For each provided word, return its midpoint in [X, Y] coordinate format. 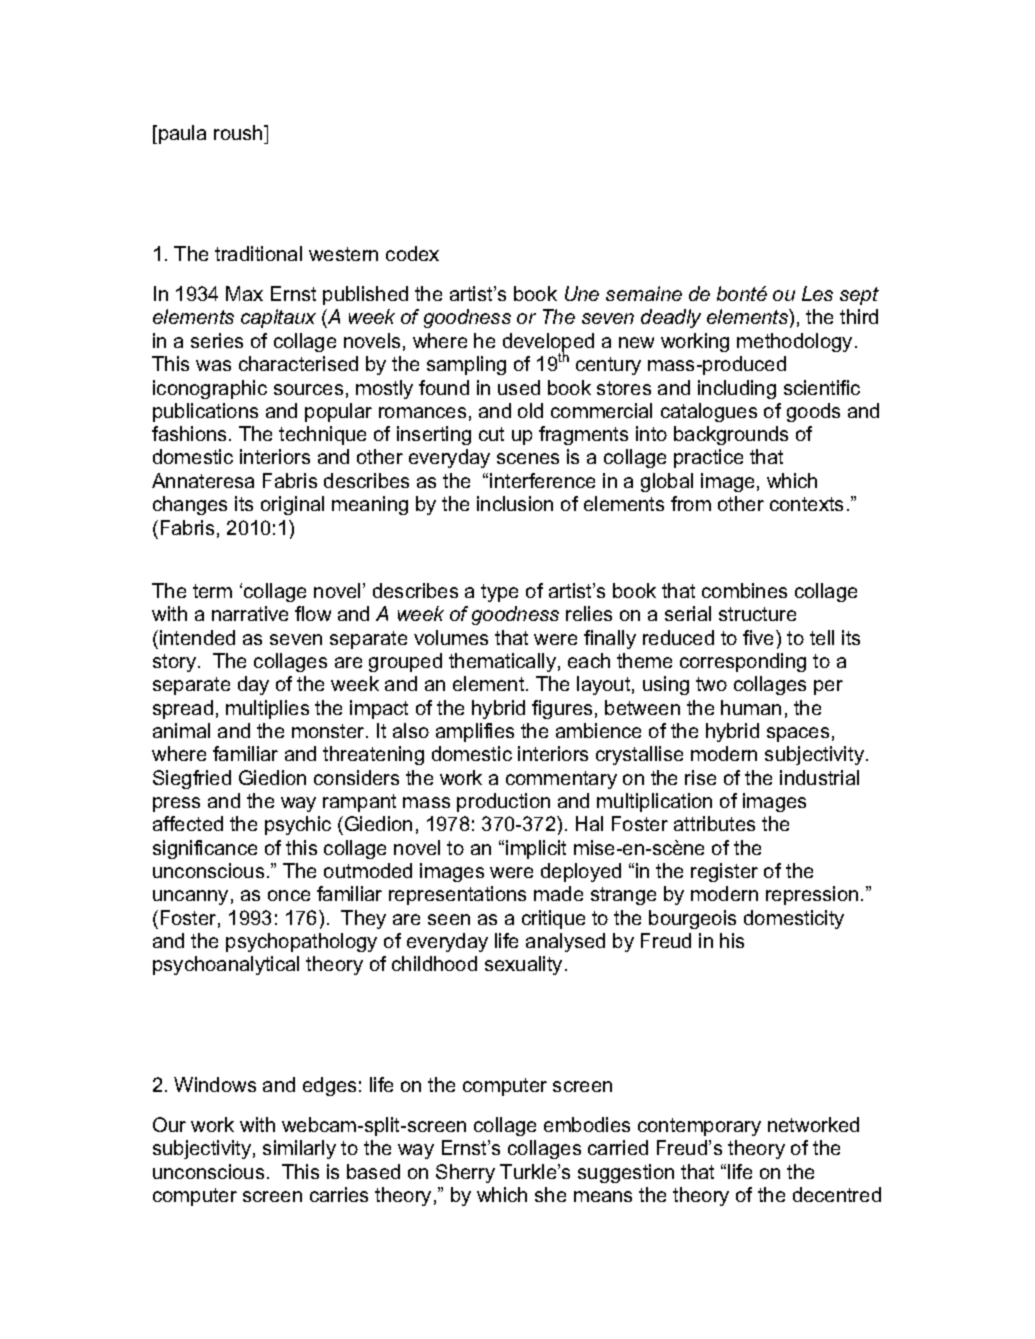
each [589, 660]
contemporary [699, 1127]
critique [553, 919]
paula [182, 134]
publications [205, 412]
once [289, 895]
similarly [299, 1149]
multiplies [267, 709]
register [724, 872]
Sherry [465, 1173]
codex [412, 253]
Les [817, 293]
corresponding [743, 662]
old [530, 410]
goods [813, 412]
